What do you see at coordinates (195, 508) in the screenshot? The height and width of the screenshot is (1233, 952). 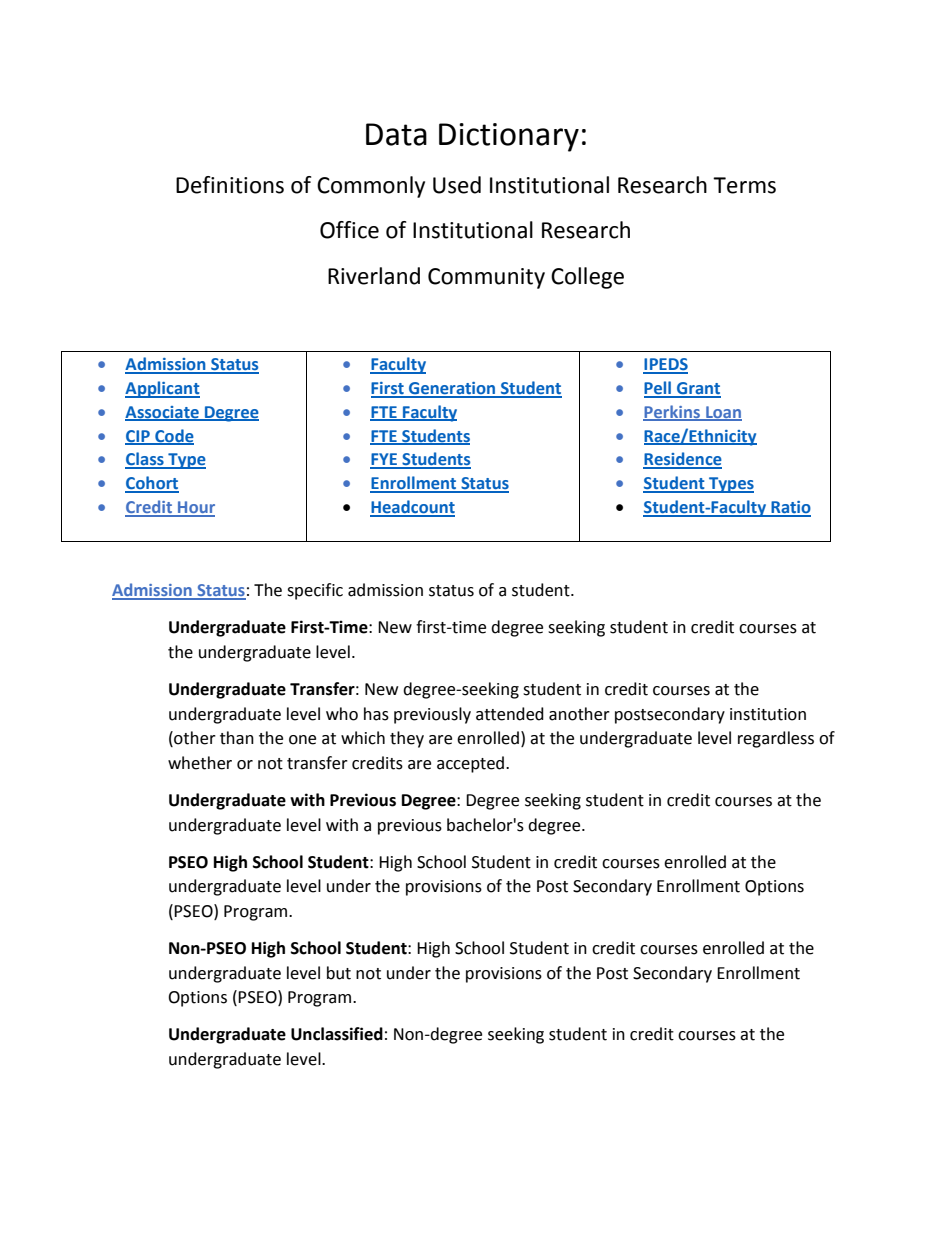 I see `Hour` at bounding box center [195, 508].
